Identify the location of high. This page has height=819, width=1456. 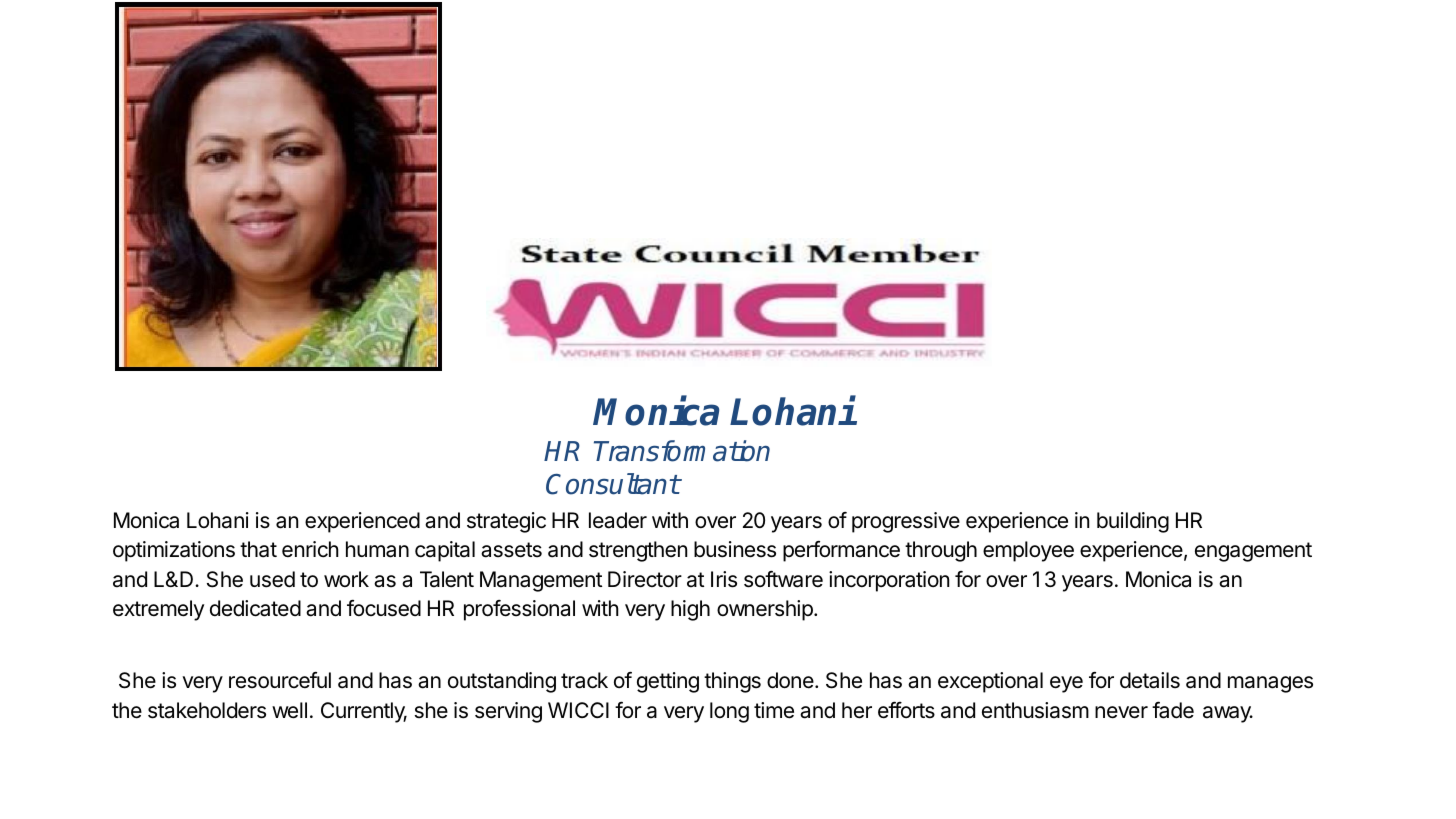
(690, 610).
